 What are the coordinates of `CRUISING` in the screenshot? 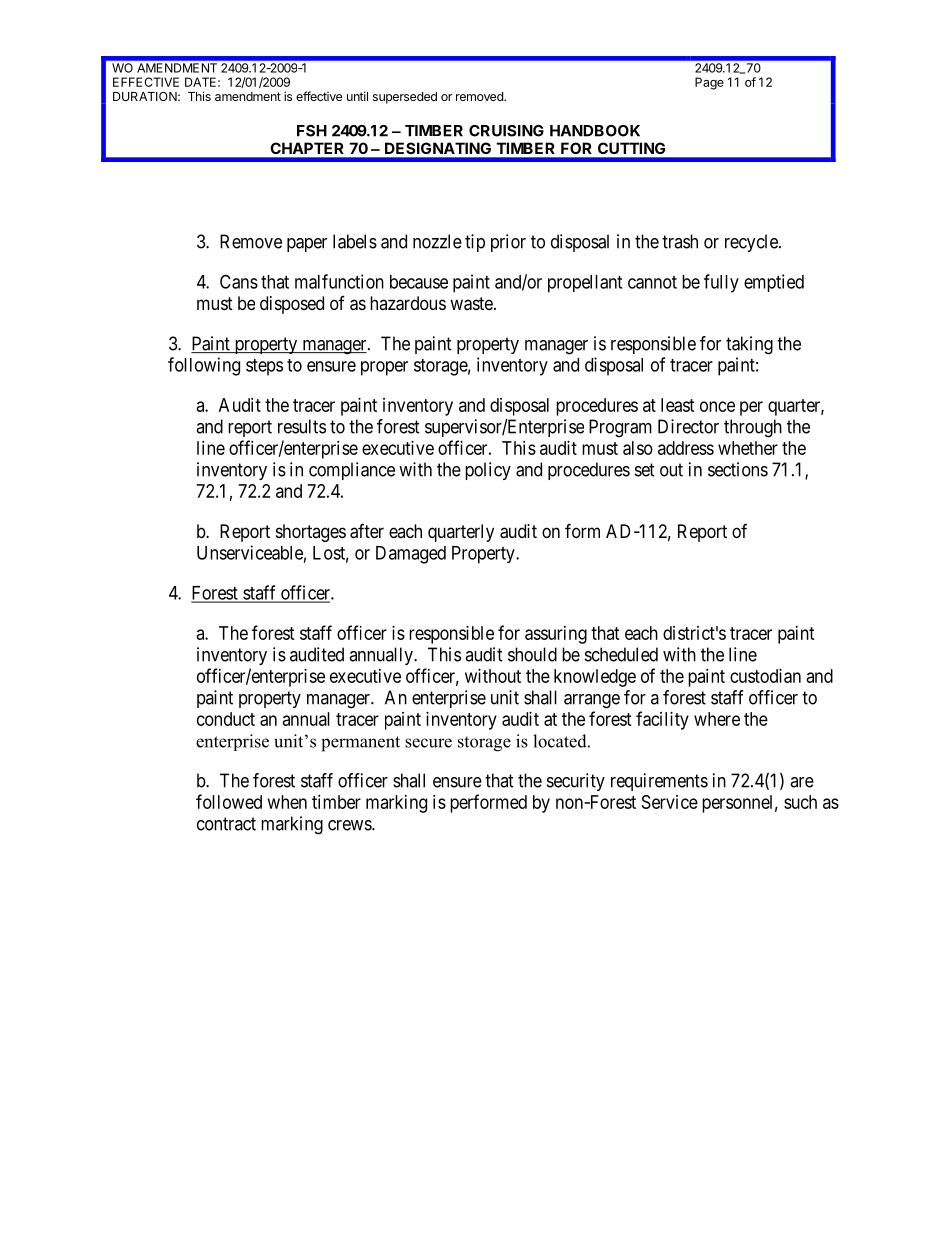 It's located at (506, 131).
